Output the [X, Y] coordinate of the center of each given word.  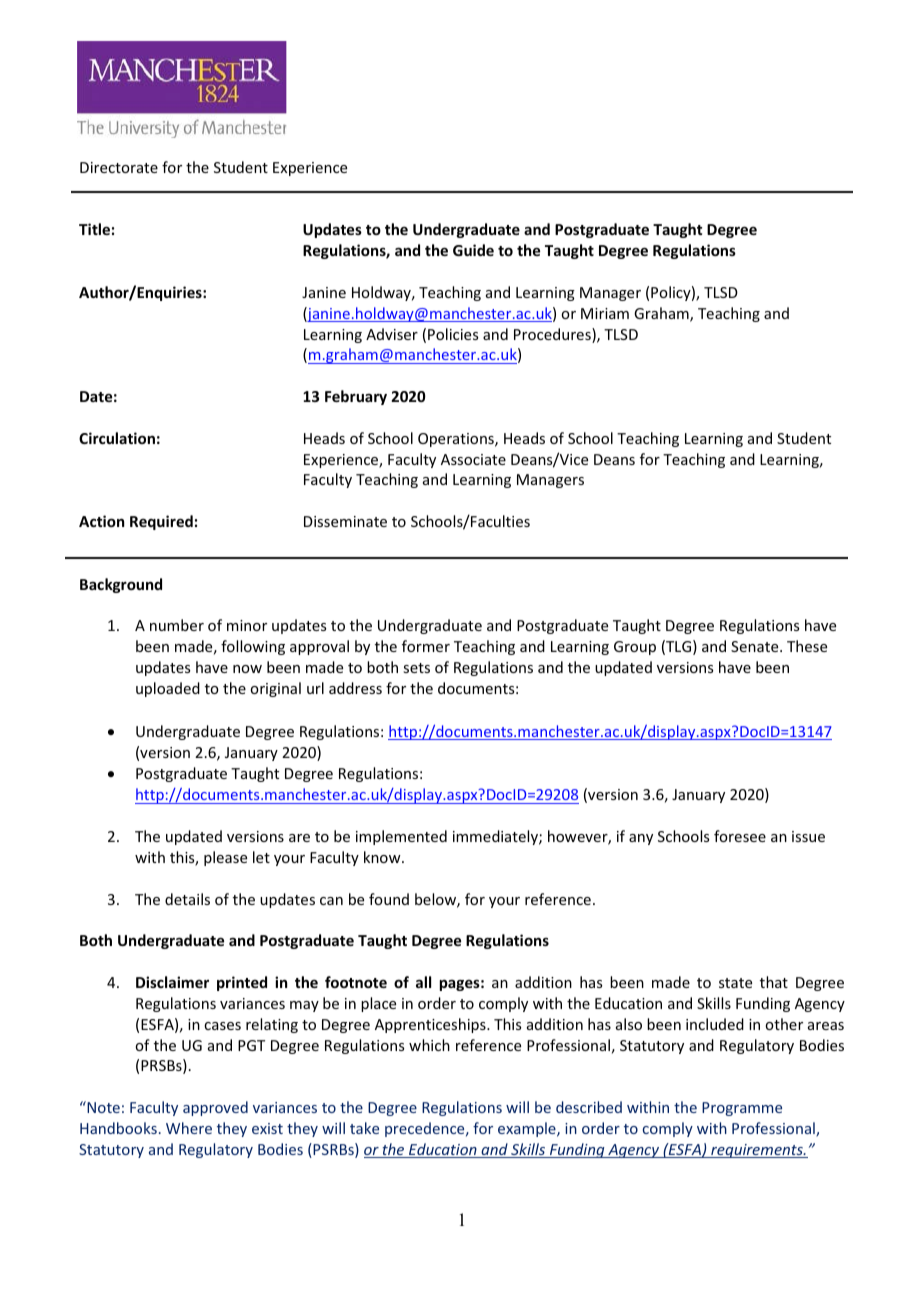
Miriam [605, 313]
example [528, 1129]
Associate [473, 459]
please [225, 858]
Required [161, 522]
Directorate [119, 167]
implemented [401, 837]
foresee [740, 836]
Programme [742, 1109]
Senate [756, 646]
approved [215, 1108]
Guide [473, 250]
